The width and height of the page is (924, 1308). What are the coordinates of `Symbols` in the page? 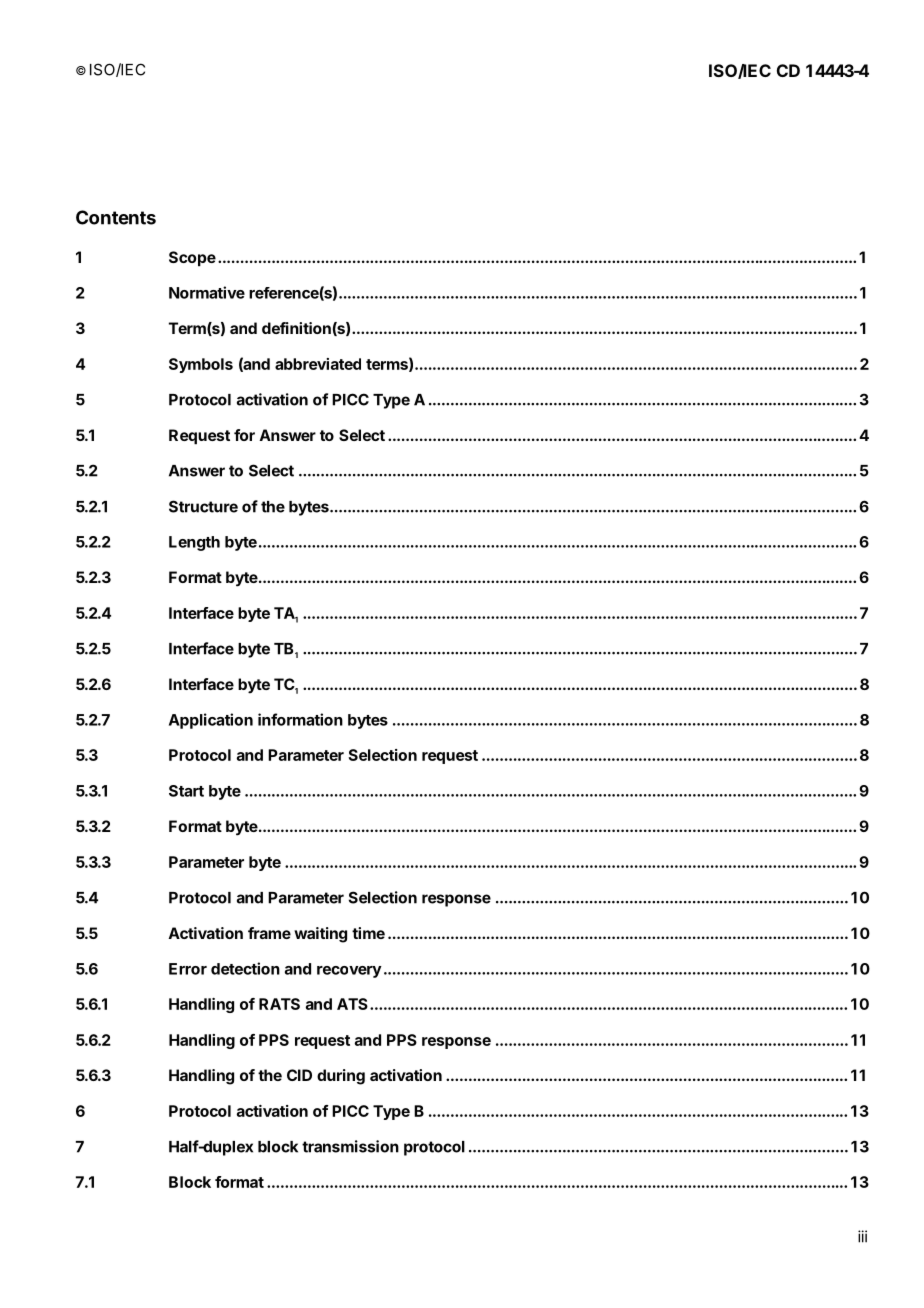 It's located at (201, 365).
